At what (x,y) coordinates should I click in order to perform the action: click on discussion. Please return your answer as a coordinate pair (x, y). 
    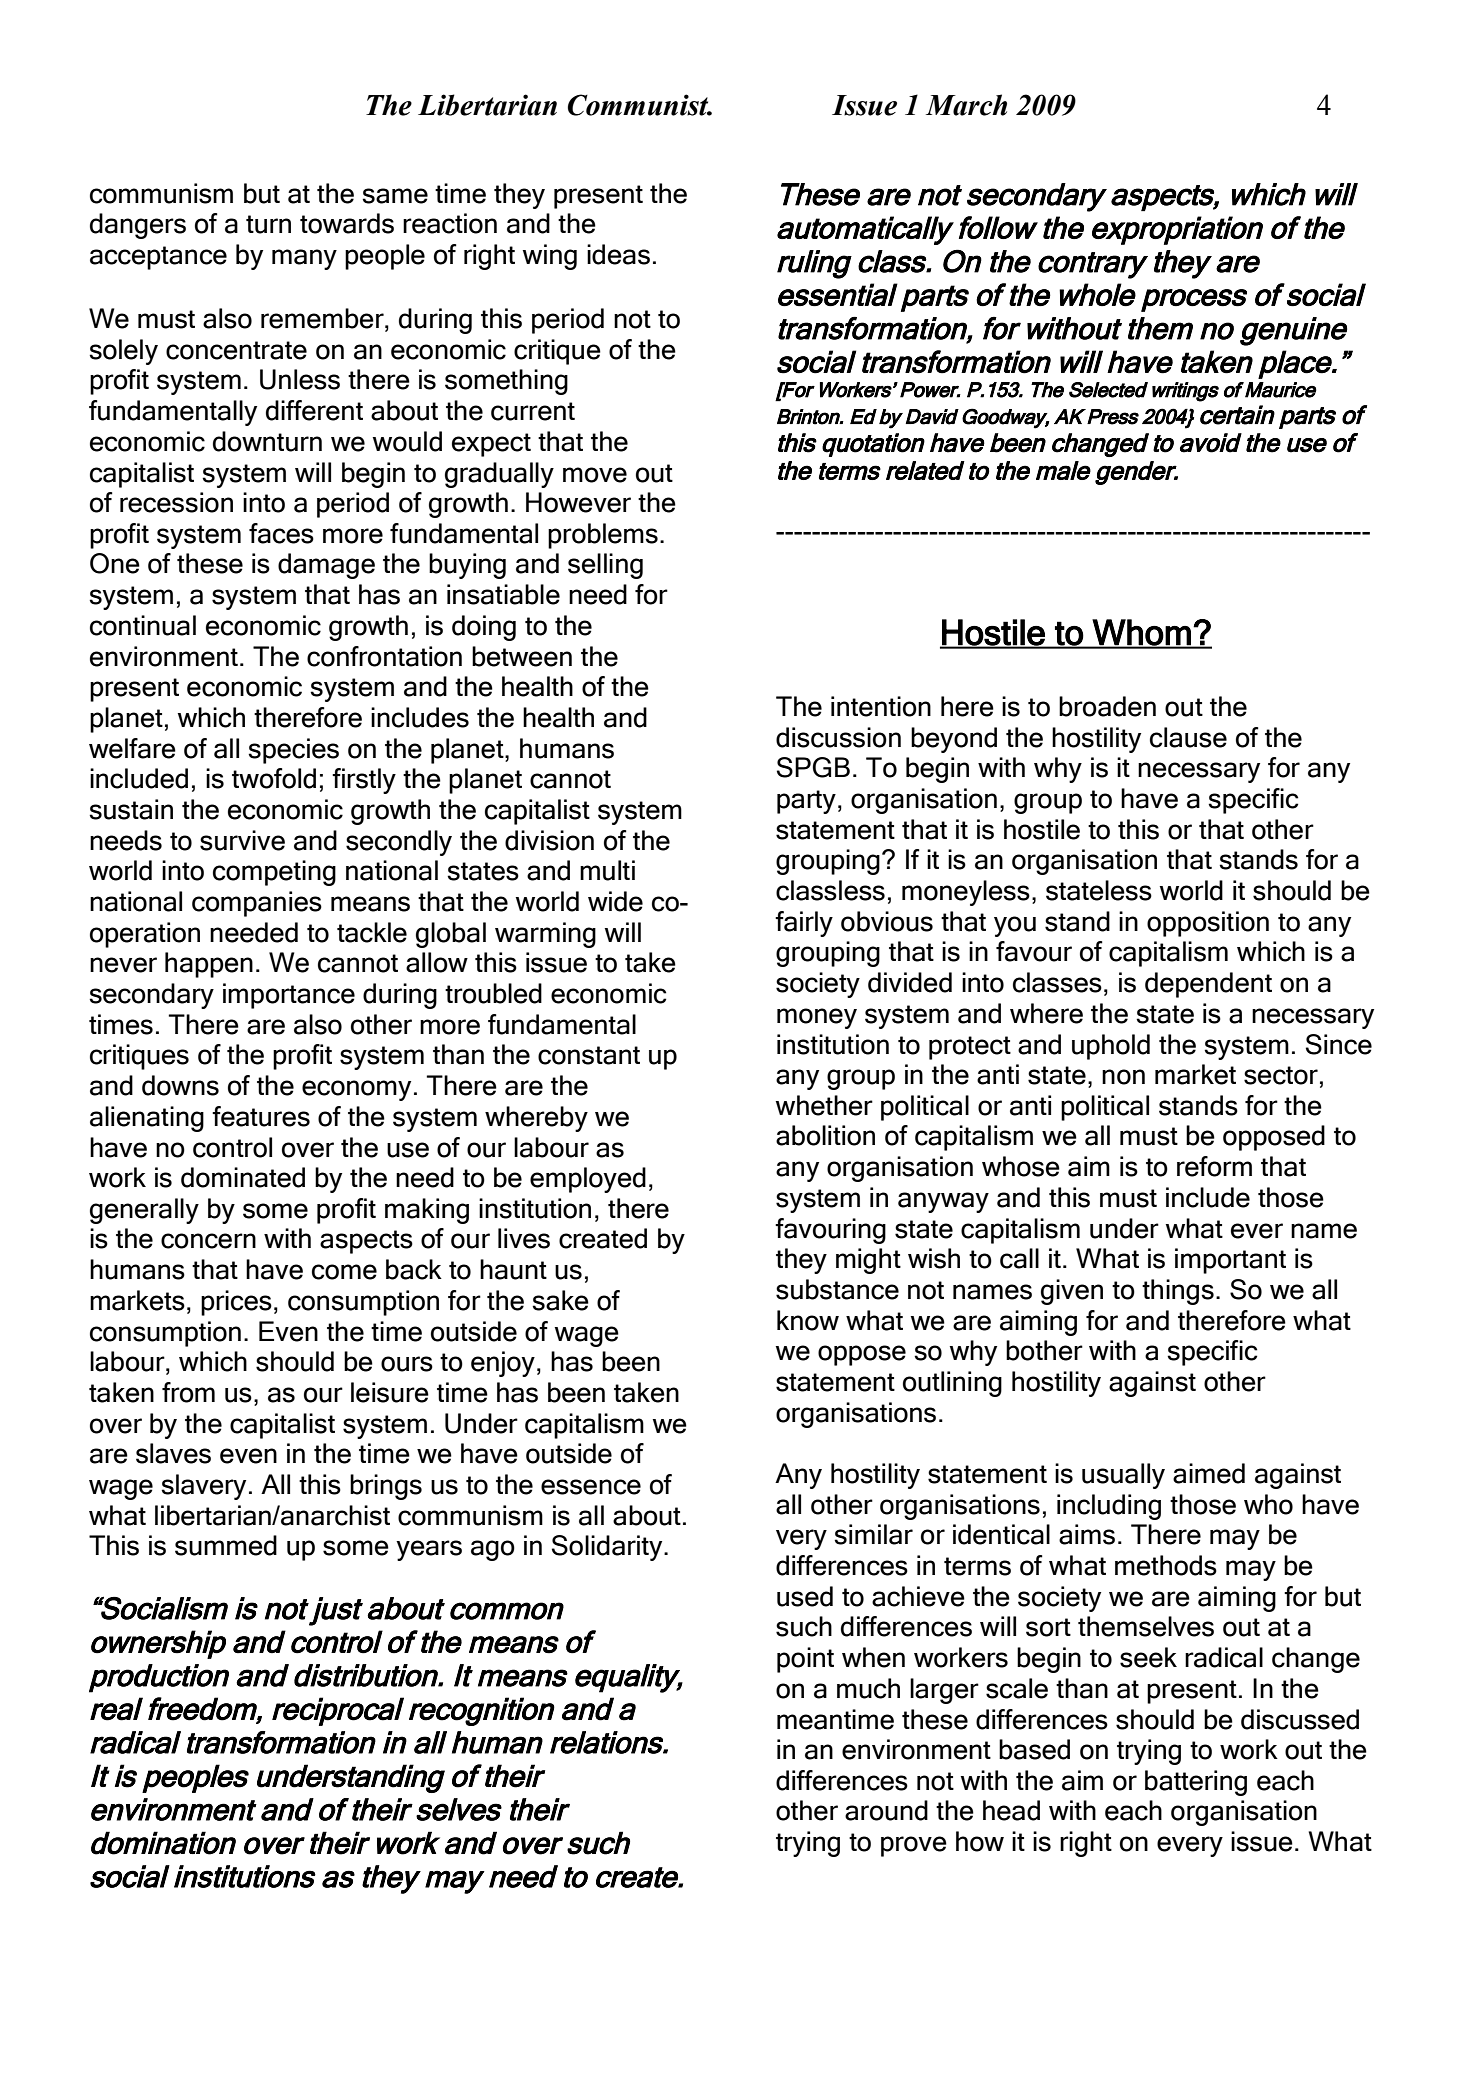
    Looking at the image, I should click on (838, 737).
